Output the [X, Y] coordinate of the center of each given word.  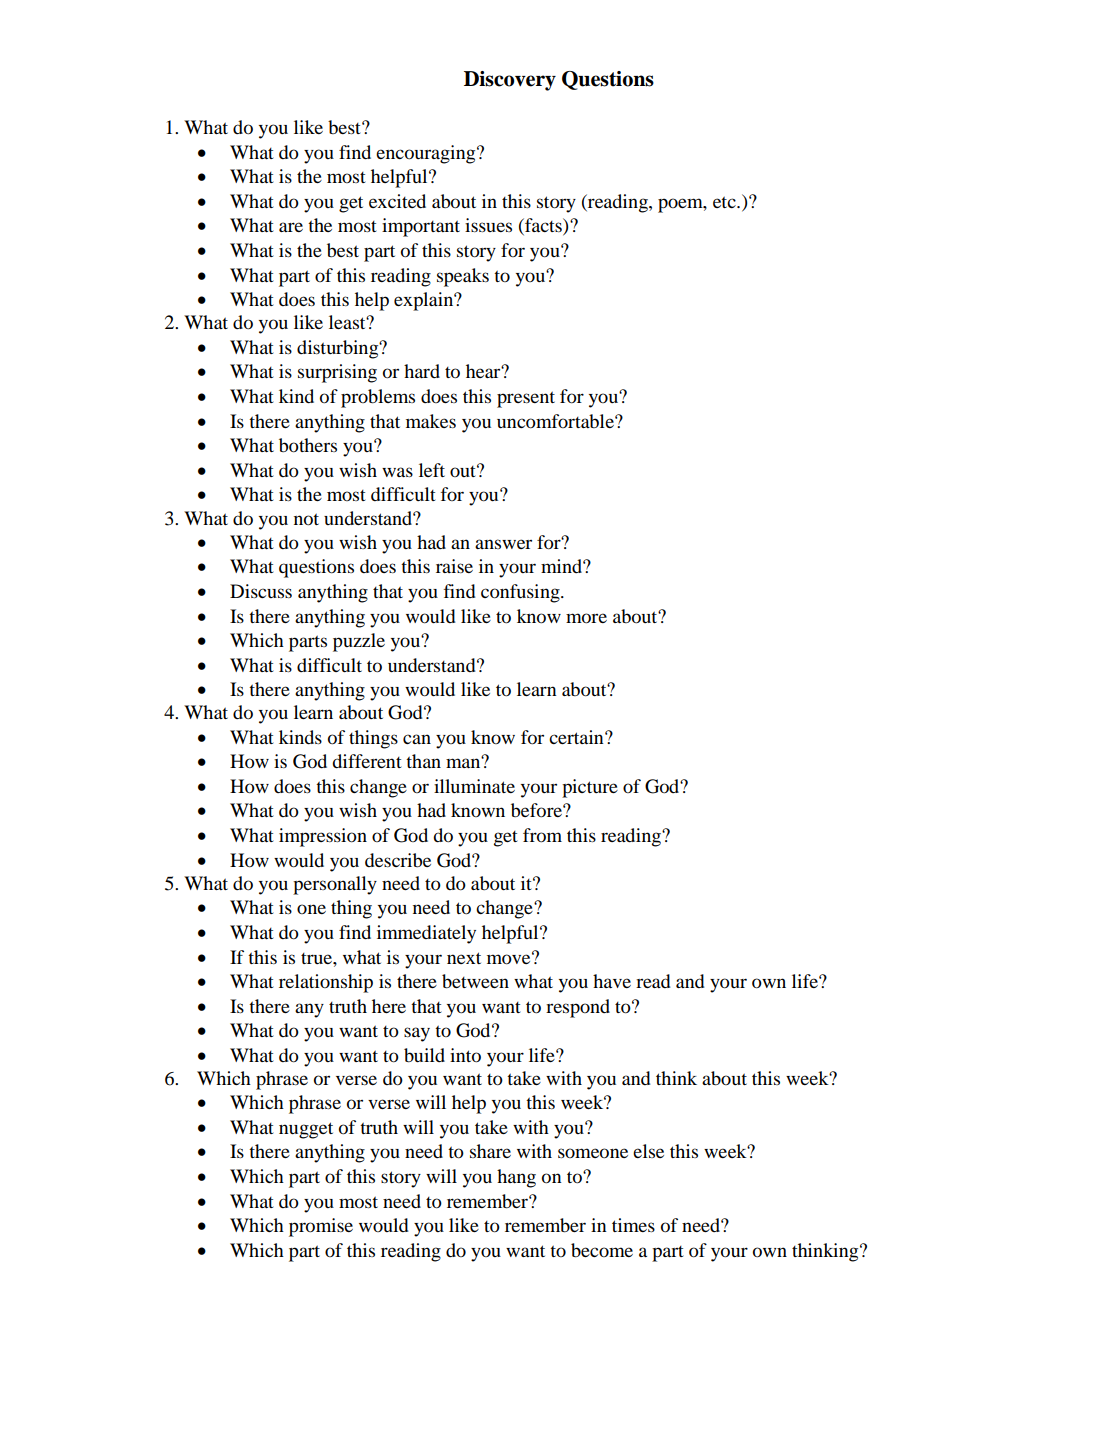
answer [503, 544]
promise [321, 1227]
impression [323, 837]
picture [590, 788]
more [586, 618]
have [612, 981]
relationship [326, 983]
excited [397, 201]
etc [725, 202]
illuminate [474, 786]
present [526, 399]
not [306, 519]
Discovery [510, 81]
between [475, 981]
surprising [337, 373]
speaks [463, 277]
